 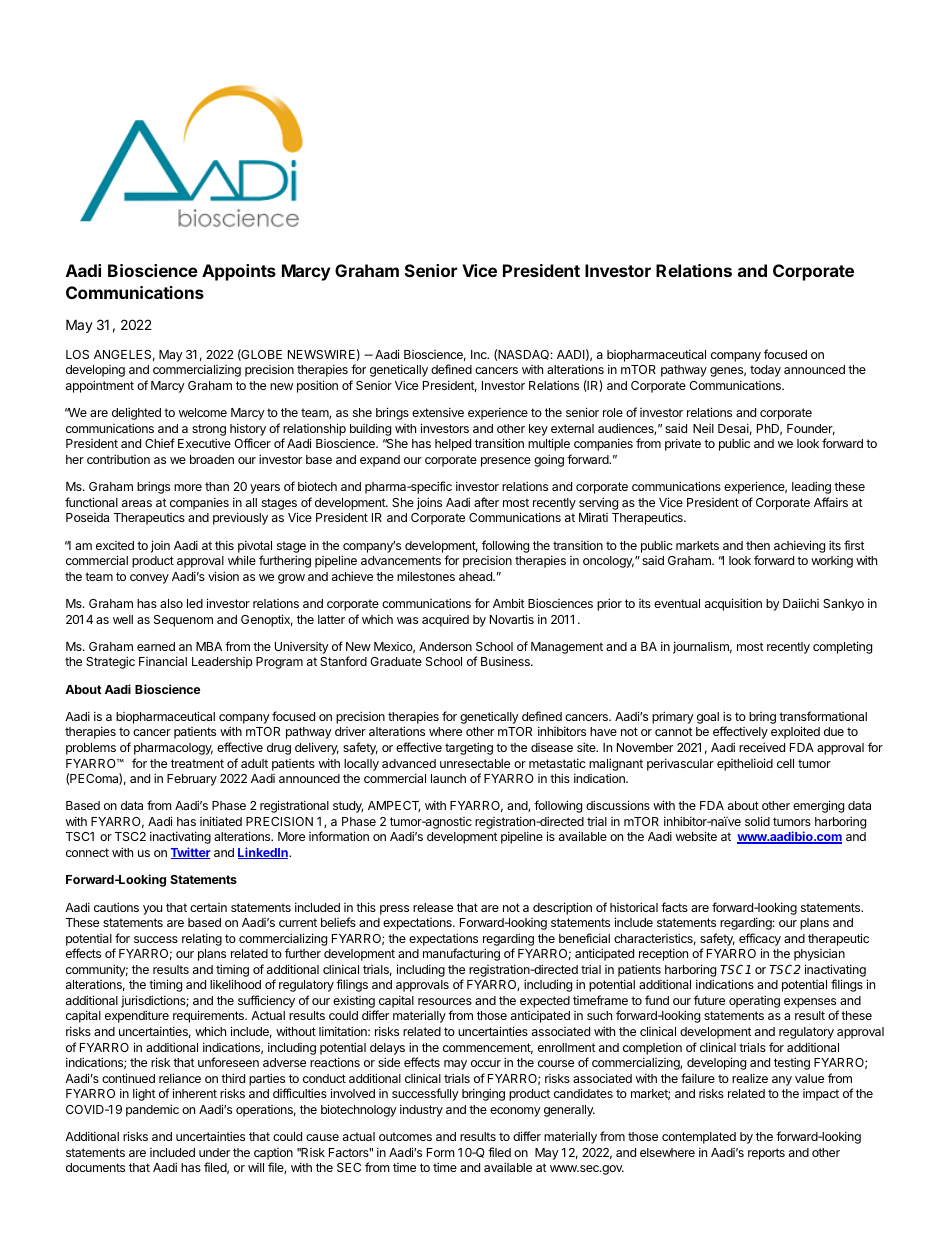 What do you see at coordinates (192, 780) in the screenshot?
I see `February` at bounding box center [192, 780].
